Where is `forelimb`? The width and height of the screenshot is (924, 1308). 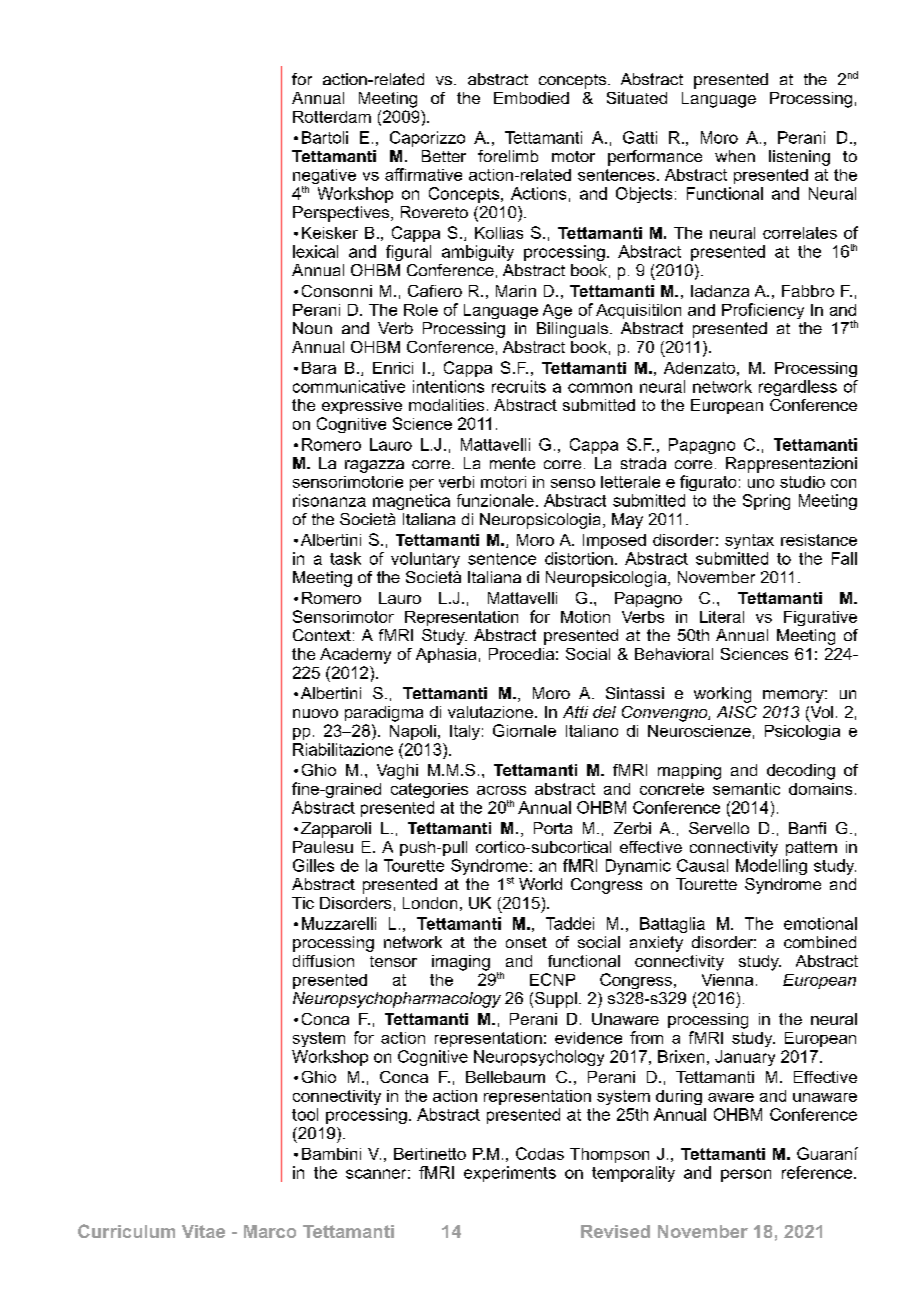 forelimb is located at coordinates (508, 156).
